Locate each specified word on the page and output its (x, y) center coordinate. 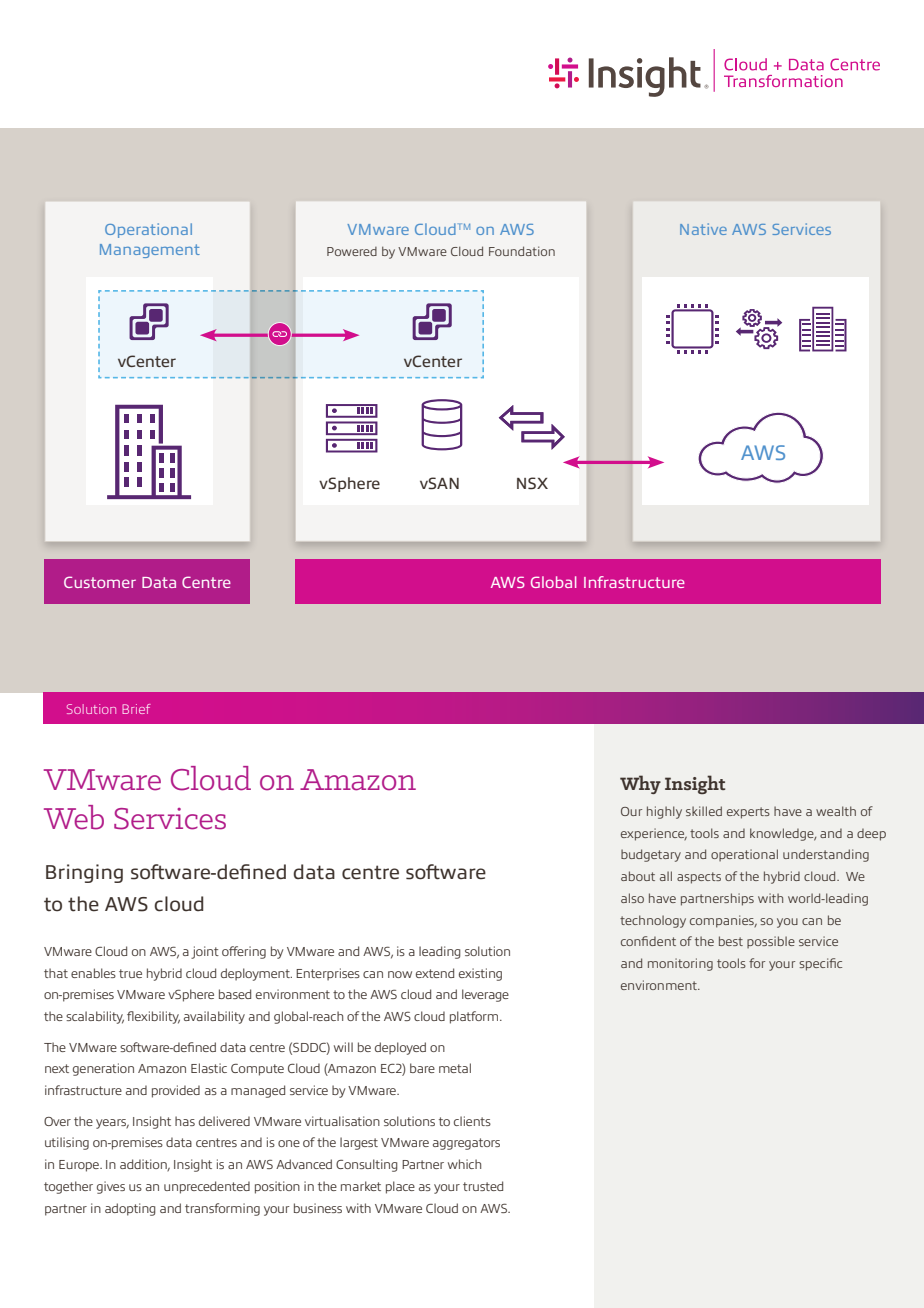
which (464, 1164)
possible (771, 942)
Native (703, 229)
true (130, 973)
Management (150, 251)
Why (640, 784)
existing (480, 974)
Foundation (522, 251)
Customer (100, 582)
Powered (352, 251)
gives (111, 1187)
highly (664, 812)
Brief (136, 709)
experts (748, 813)
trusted (483, 1186)
